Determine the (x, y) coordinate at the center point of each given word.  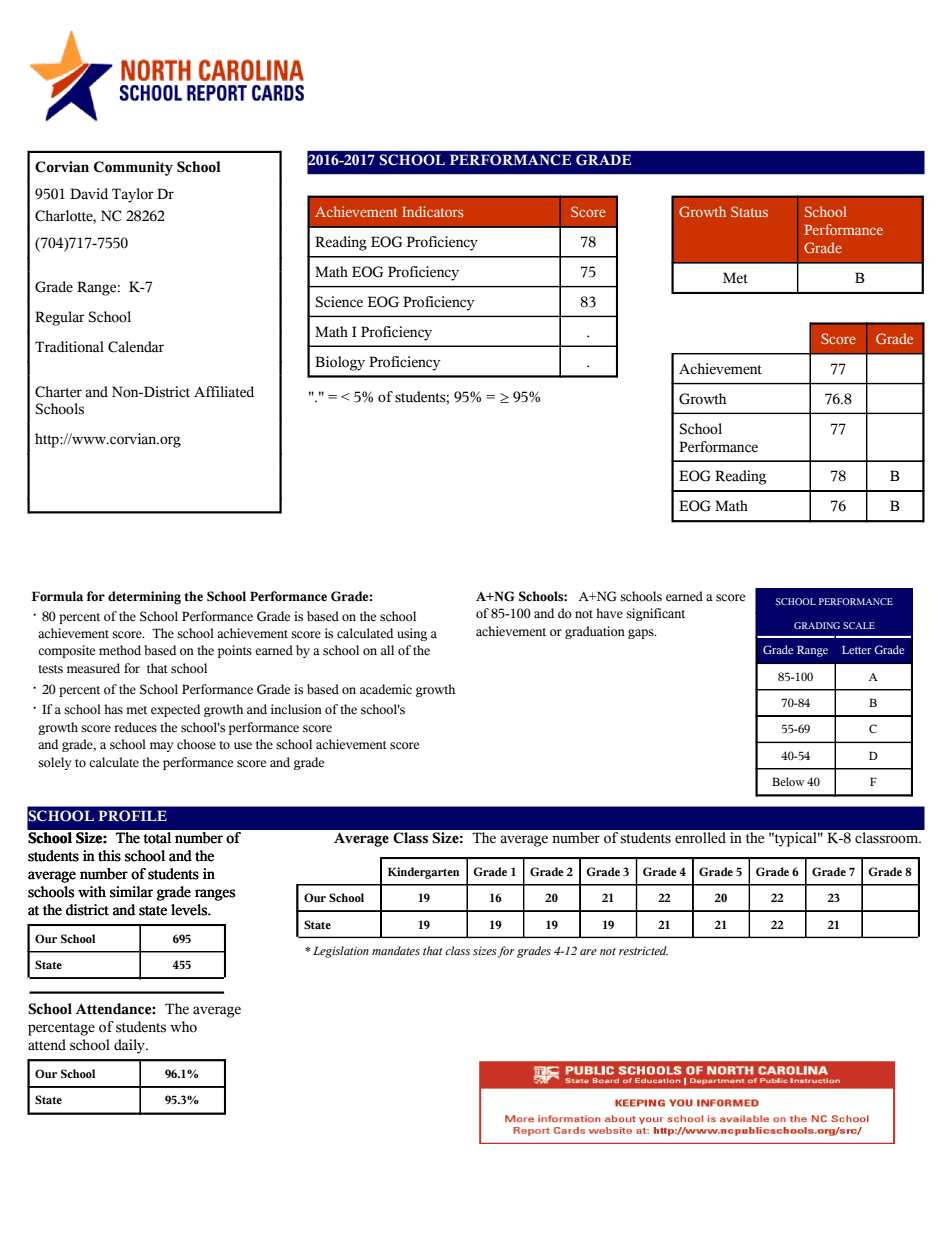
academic (386, 689)
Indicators (432, 211)
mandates (396, 950)
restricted (643, 950)
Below (788, 781)
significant (655, 614)
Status (749, 211)
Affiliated (224, 392)
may (162, 747)
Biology (340, 363)
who (183, 1027)
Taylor (133, 195)
